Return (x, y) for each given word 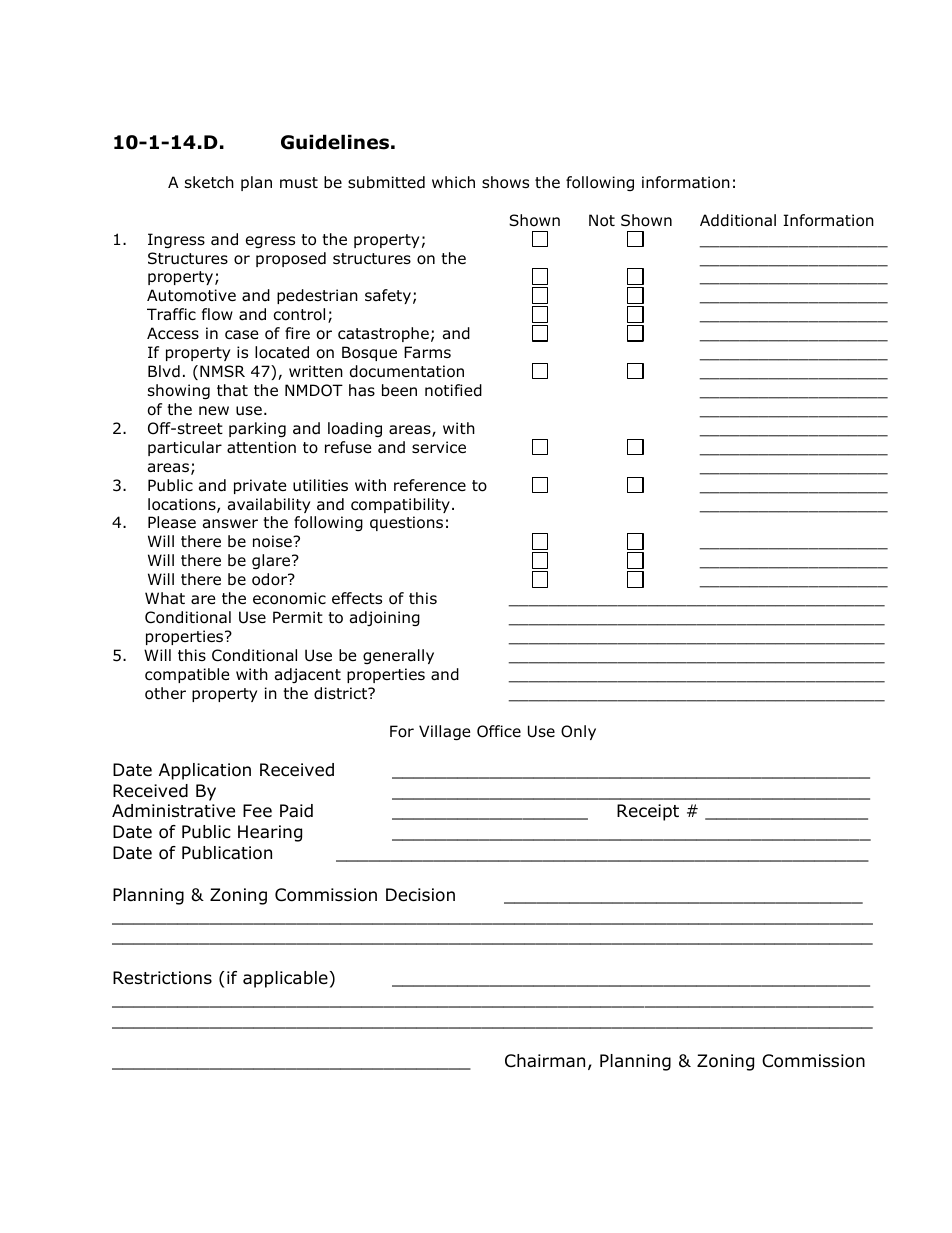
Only (578, 732)
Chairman (545, 1061)
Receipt (648, 812)
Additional (738, 220)
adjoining (385, 618)
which (453, 182)
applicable (285, 979)
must (299, 182)
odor (270, 579)
